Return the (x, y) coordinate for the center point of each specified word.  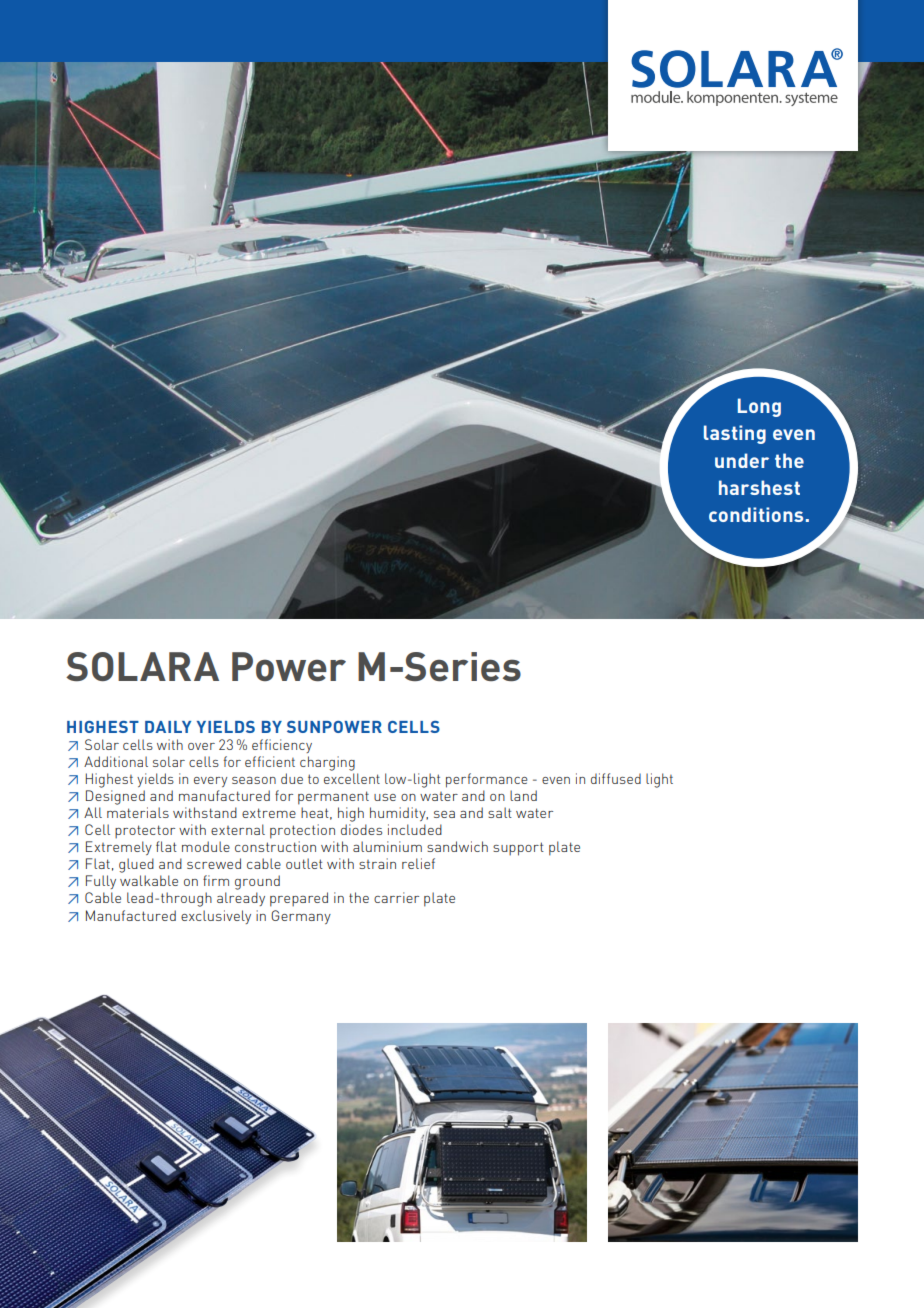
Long (759, 407)
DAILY (168, 727)
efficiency (282, 746)
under (742, 460)
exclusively (216, 917)
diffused (616, 778)
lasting (735, 434)
